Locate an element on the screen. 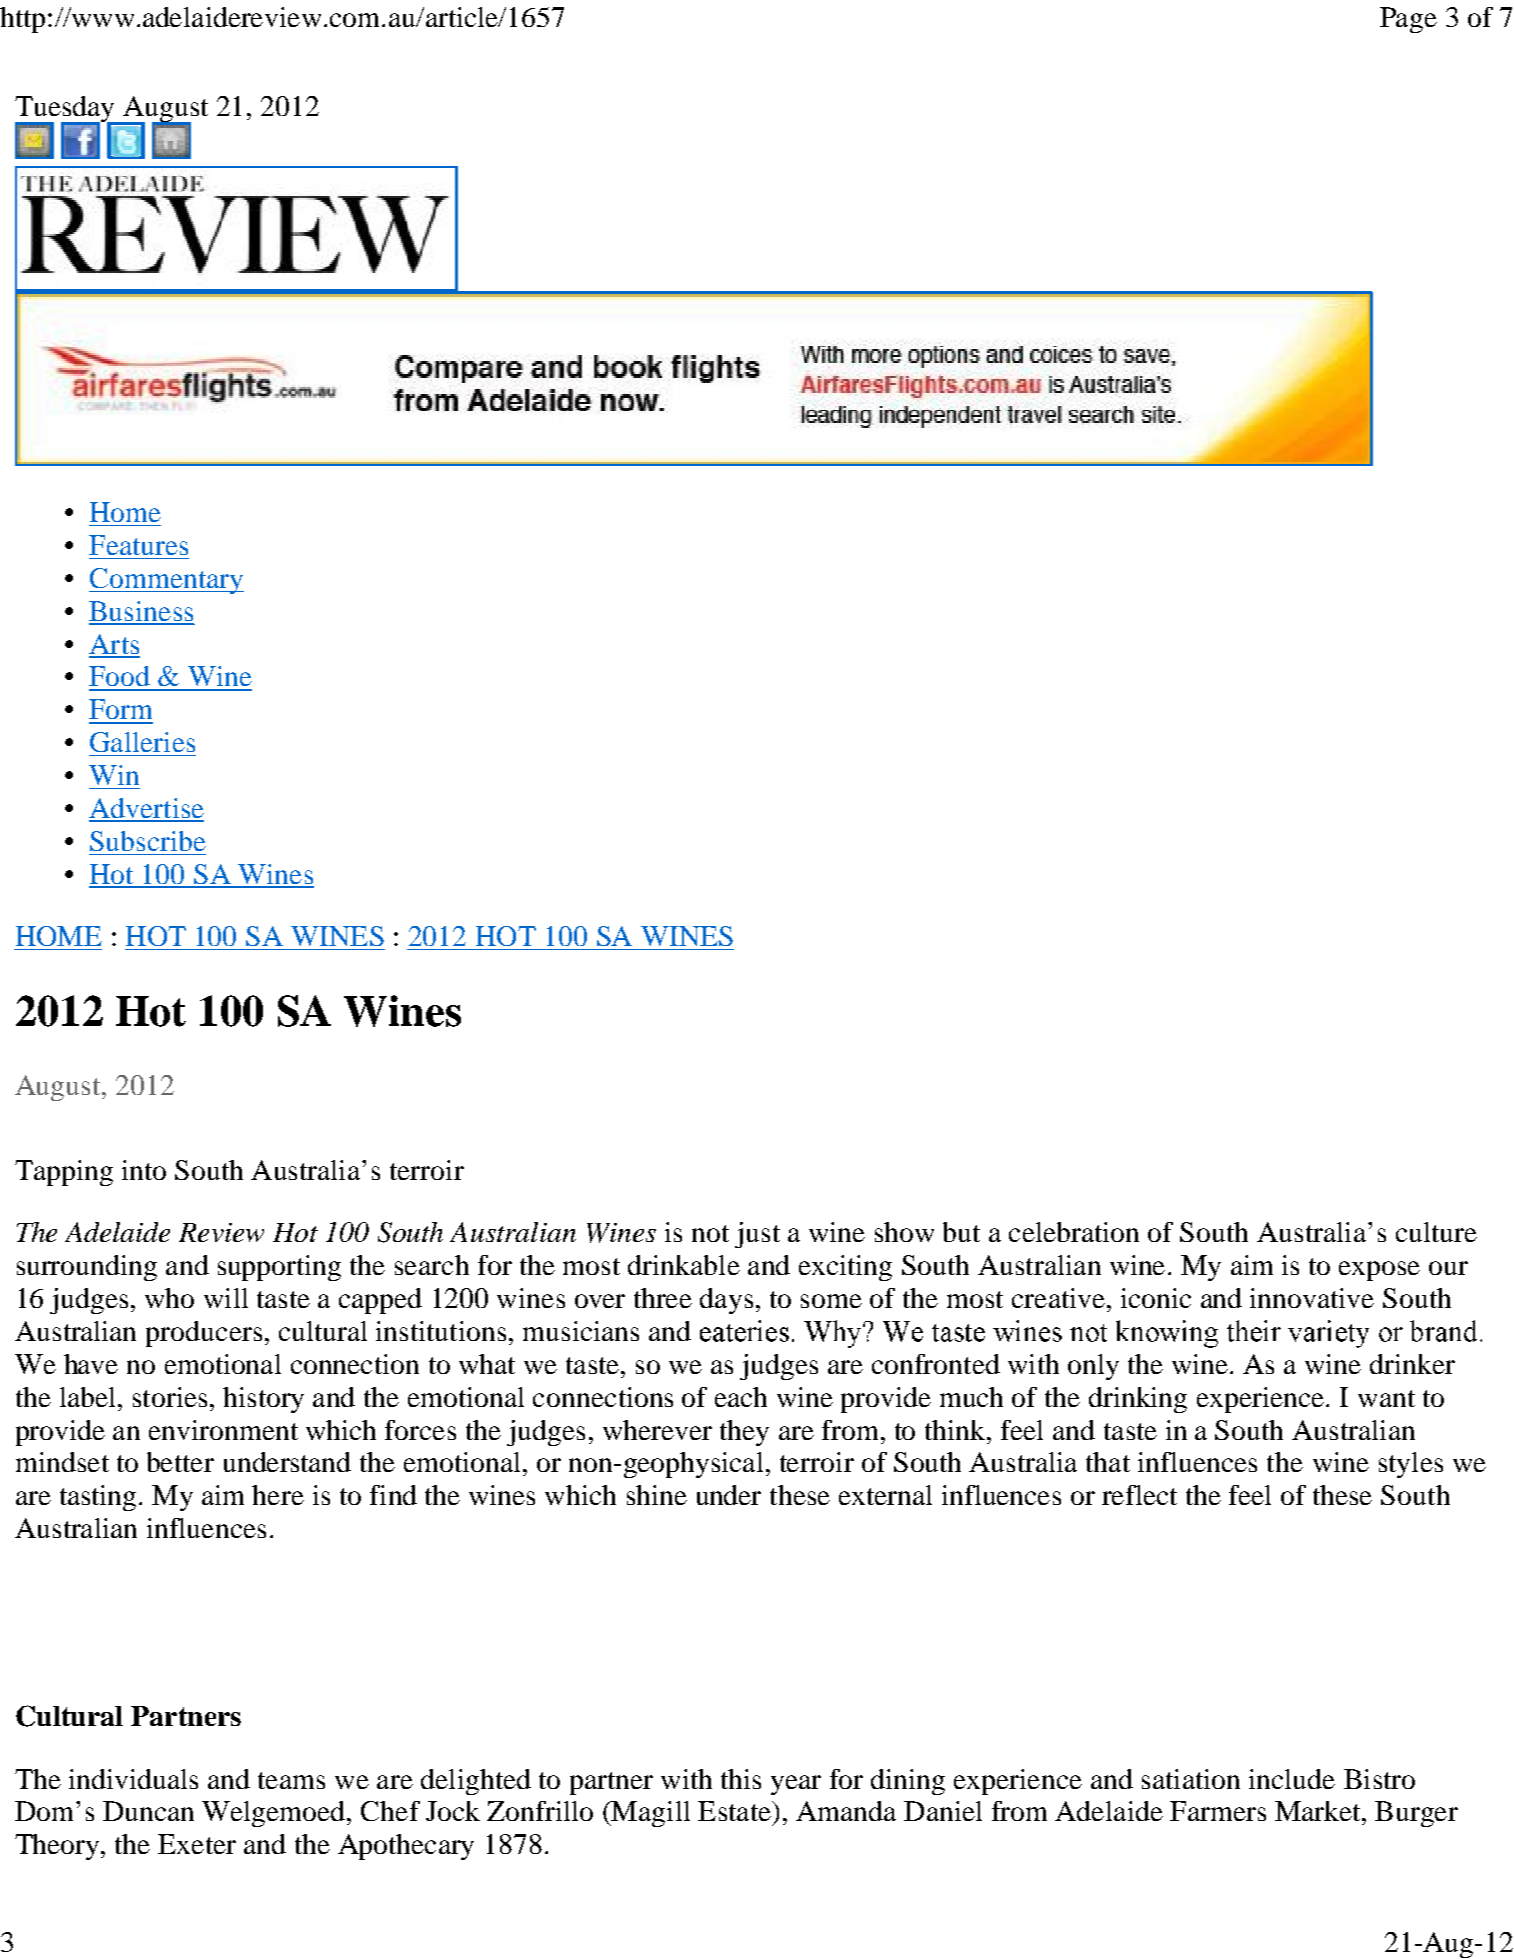  want is located at coordinates (1386, 1398).
